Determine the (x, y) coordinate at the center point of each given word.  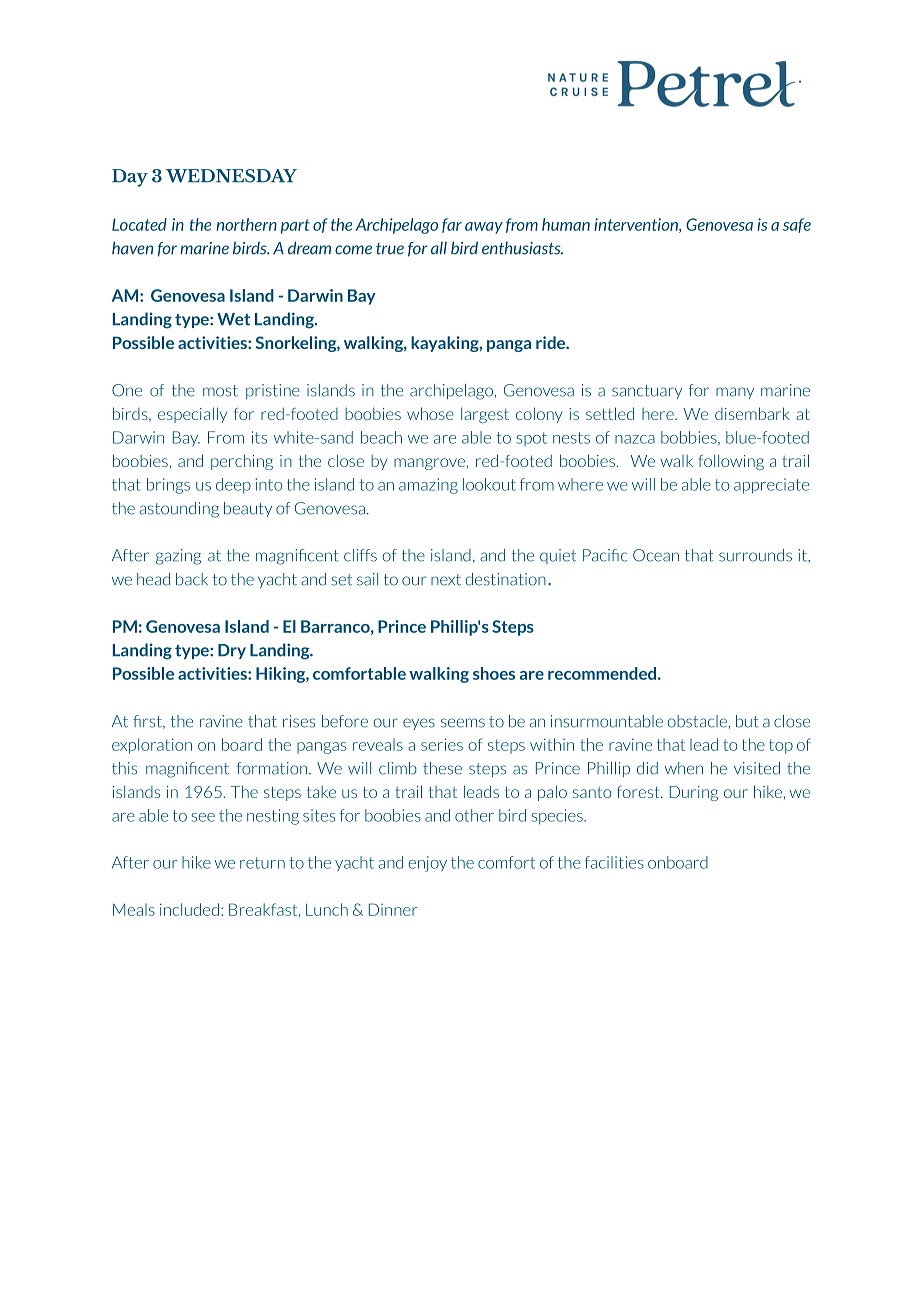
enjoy (428, 864)
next (446, 580)
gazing (178, 557)
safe (797, 225)
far (452, 225)
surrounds (755, 555)
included (189, 909)
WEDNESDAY (231, 176)
